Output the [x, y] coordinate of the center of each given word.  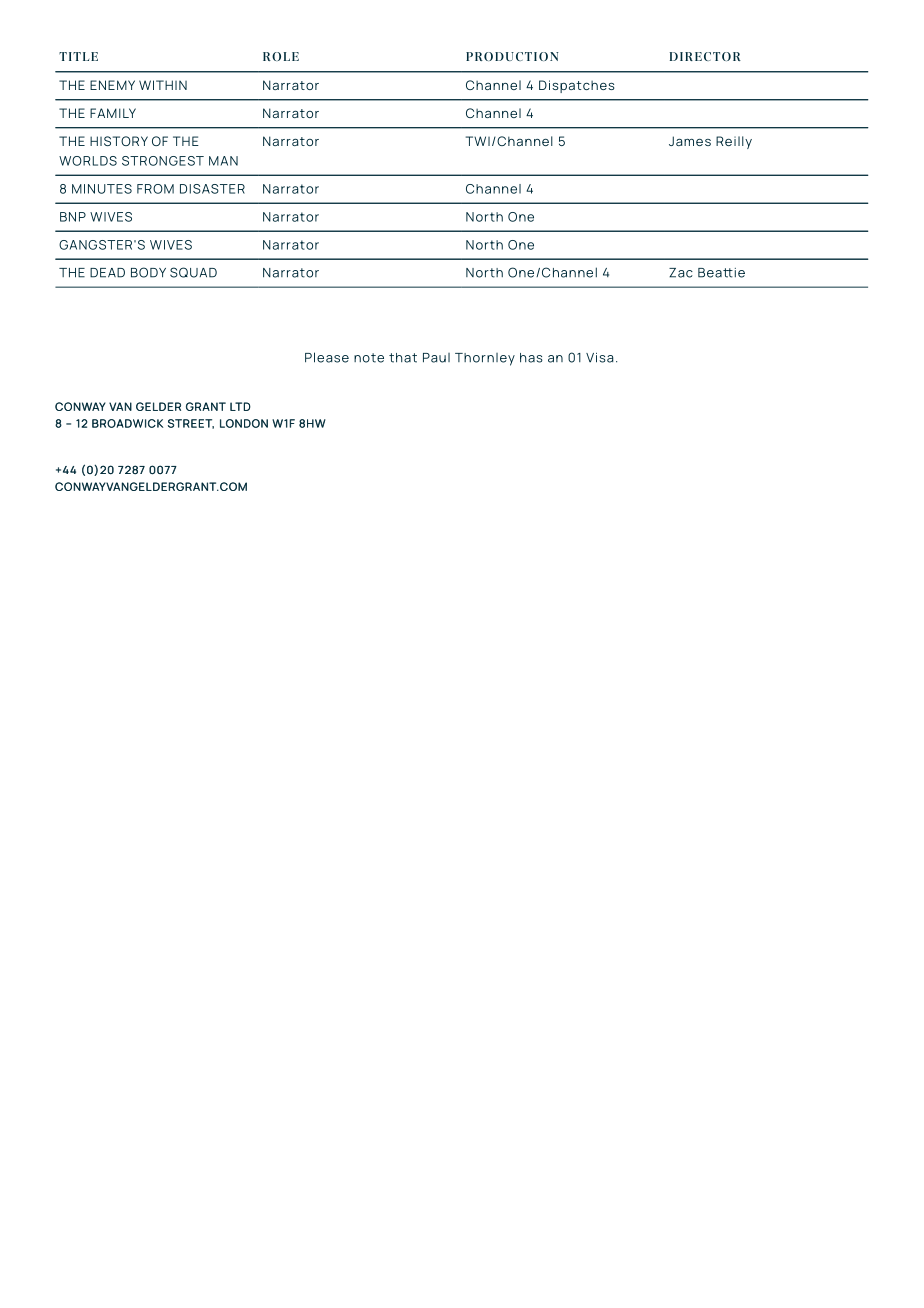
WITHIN [163, 85]
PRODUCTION [512, 56]
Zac [681, 273]
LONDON [244, 423]
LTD [240, 406]
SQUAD [193, 272]
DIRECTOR [705, 56]
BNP [73, 217]
